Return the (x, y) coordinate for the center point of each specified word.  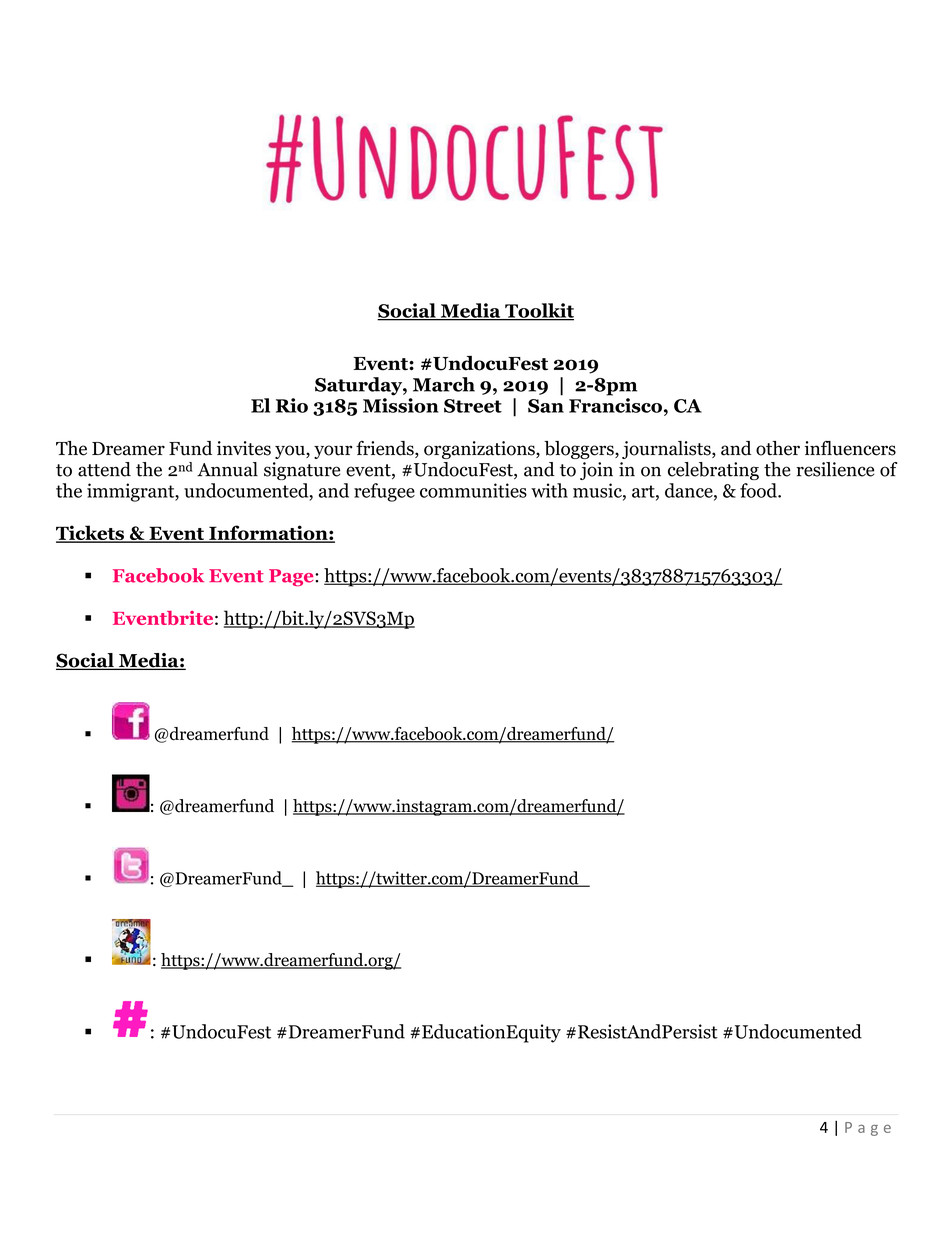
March (444, 384)
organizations (480, 450)
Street (473, 406)
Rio (292, 405)
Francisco (615, 405)
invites (244, 448)
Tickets (91, 534)
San (546, 406)
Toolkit (538, 311)
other (778, 448)
